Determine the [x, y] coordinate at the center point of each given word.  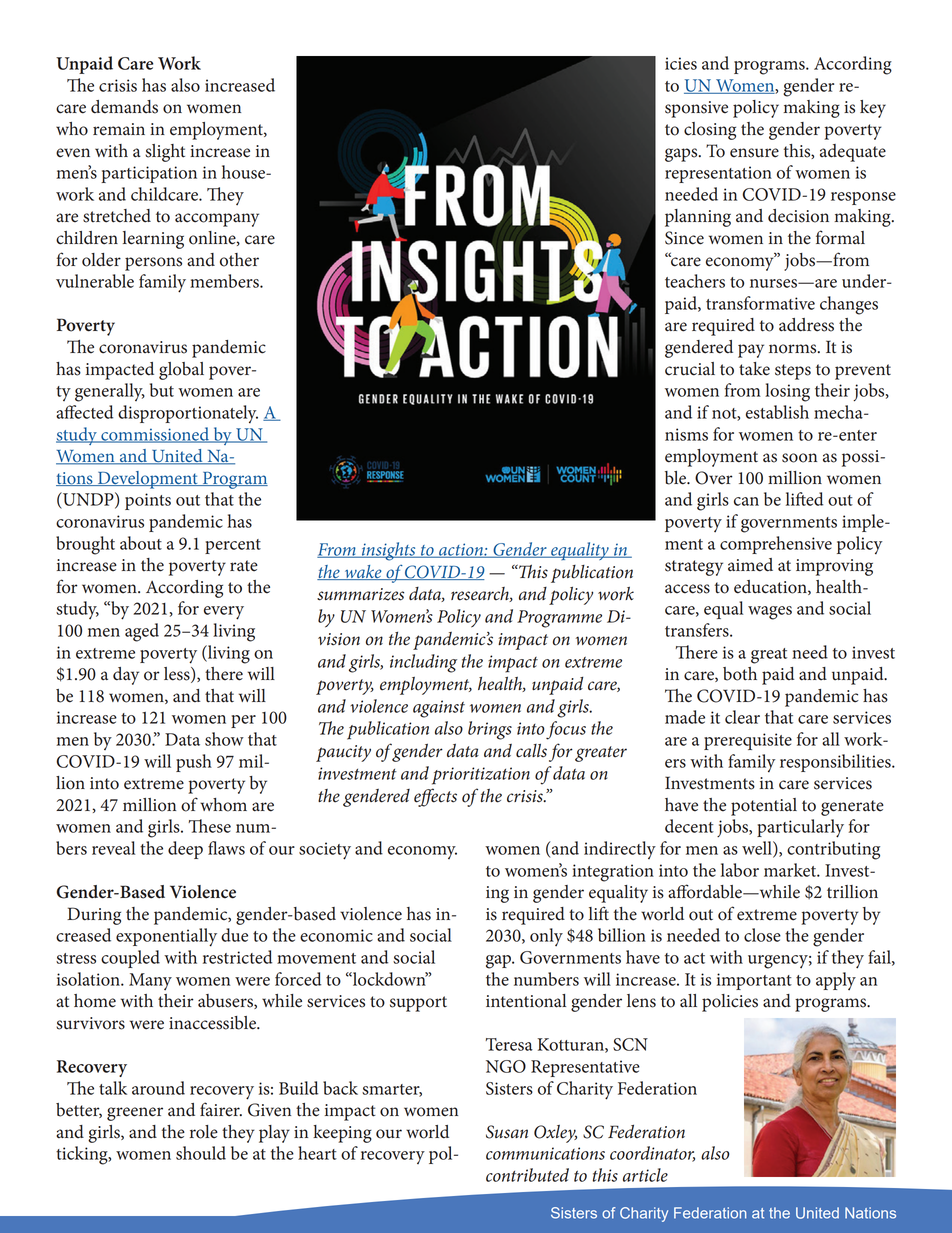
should [201, 1153]
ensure [754, 153]
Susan [507, 1132]
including [423, 663]
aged [142, 632]
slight [165, 153]
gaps [682, 155]
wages [770, 613]
